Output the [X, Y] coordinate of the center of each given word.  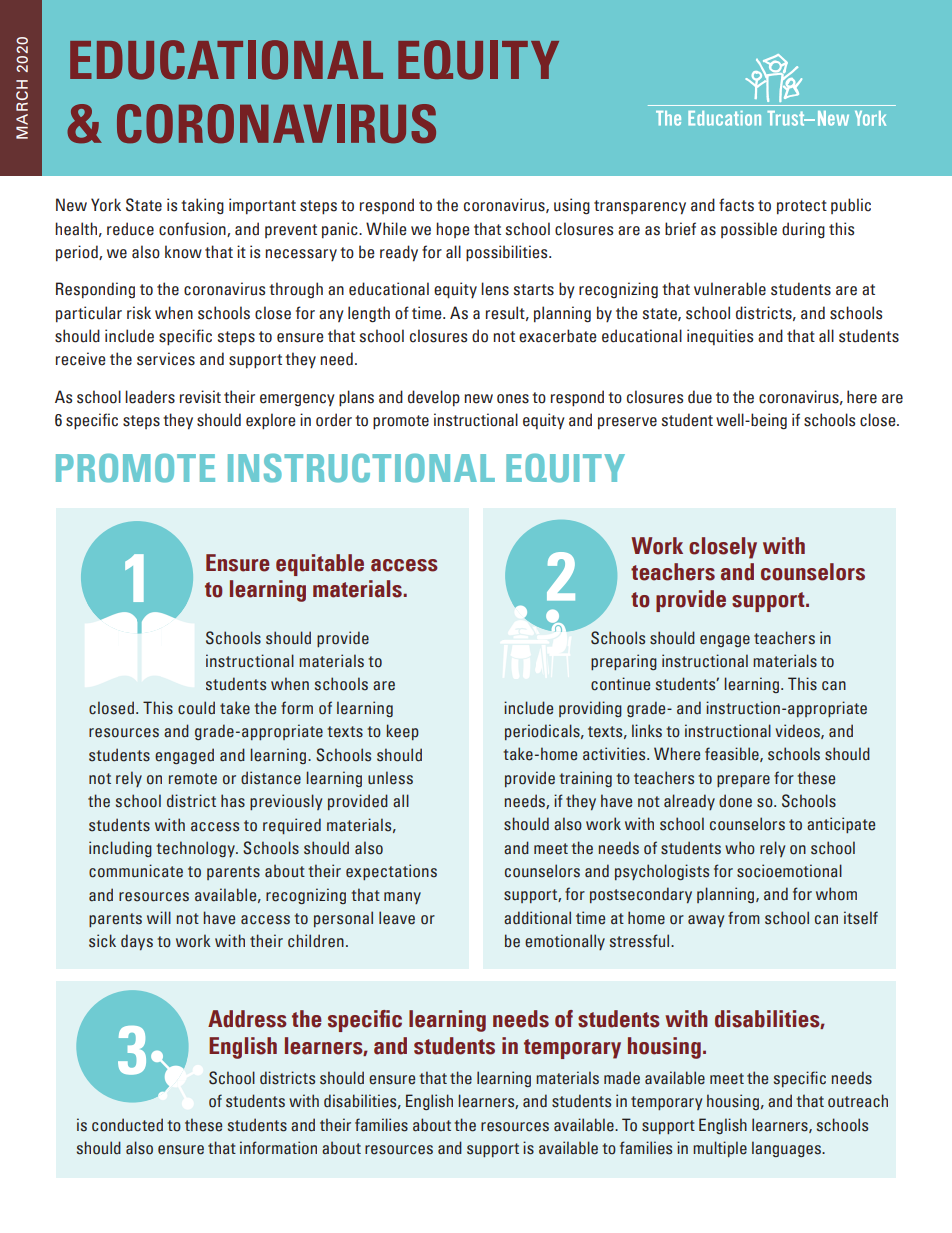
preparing [624, 662]
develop [434, 398]
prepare [743, 781]
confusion [193, 229]
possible [749, 230]
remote [193, 779]
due [700, 397]
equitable [320, 565]
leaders [150, 397]
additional [537, 918]
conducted [127, 1125]
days [137, 942]
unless [390, 778]
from [744, 918]
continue [620, 684]
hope [453, 230]
